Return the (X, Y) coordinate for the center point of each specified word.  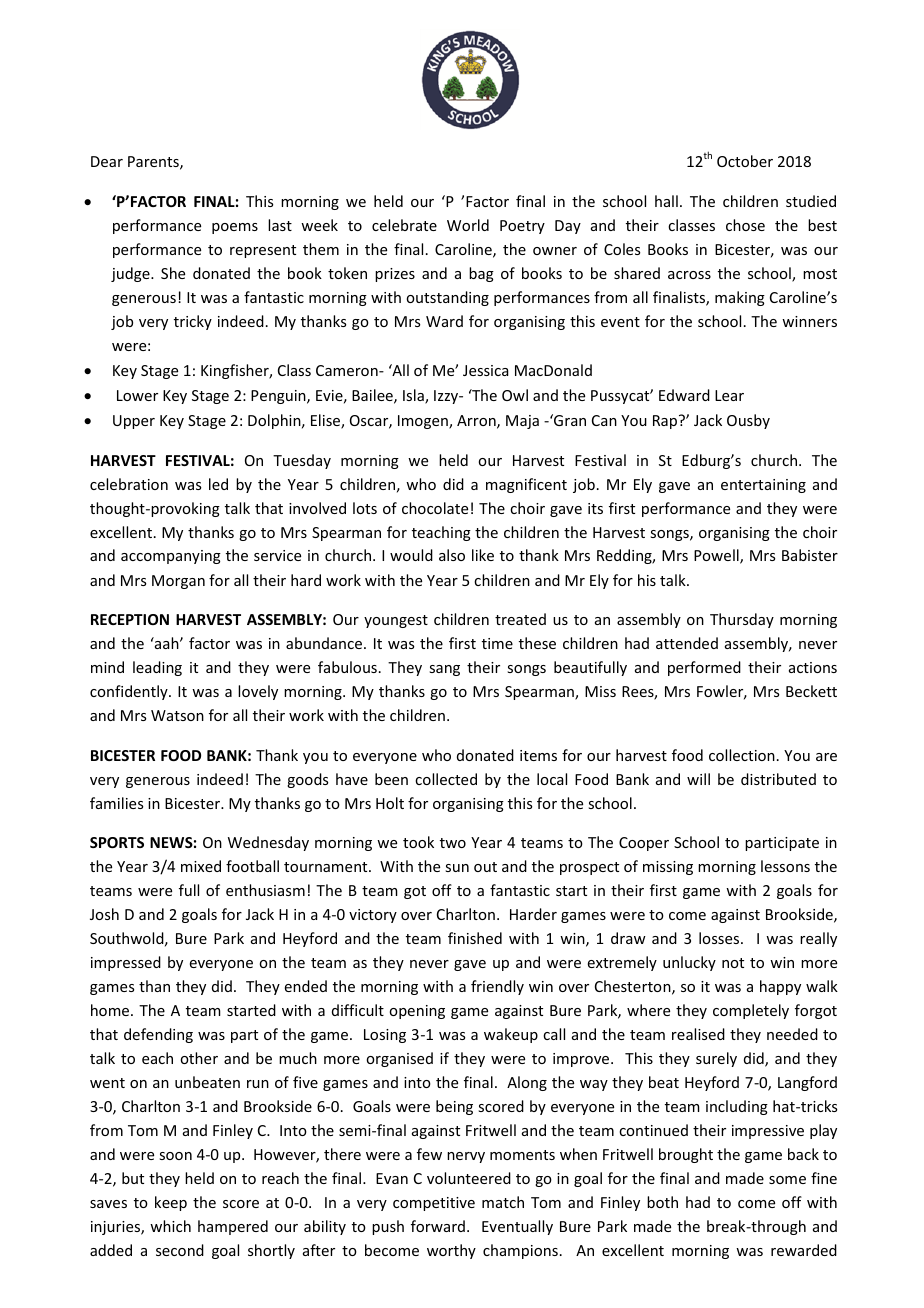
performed (704, 668)
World (468, 225)
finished (475, 938)
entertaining (763, 486)
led (218, 484)
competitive (434, 1204)
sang (444, 670)
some (787, 1180)
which (170, 1226)
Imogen (424, 422)
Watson (177, 715)
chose (745, 225)
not (733, 963)
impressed (126, 963)
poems (235, 228)
